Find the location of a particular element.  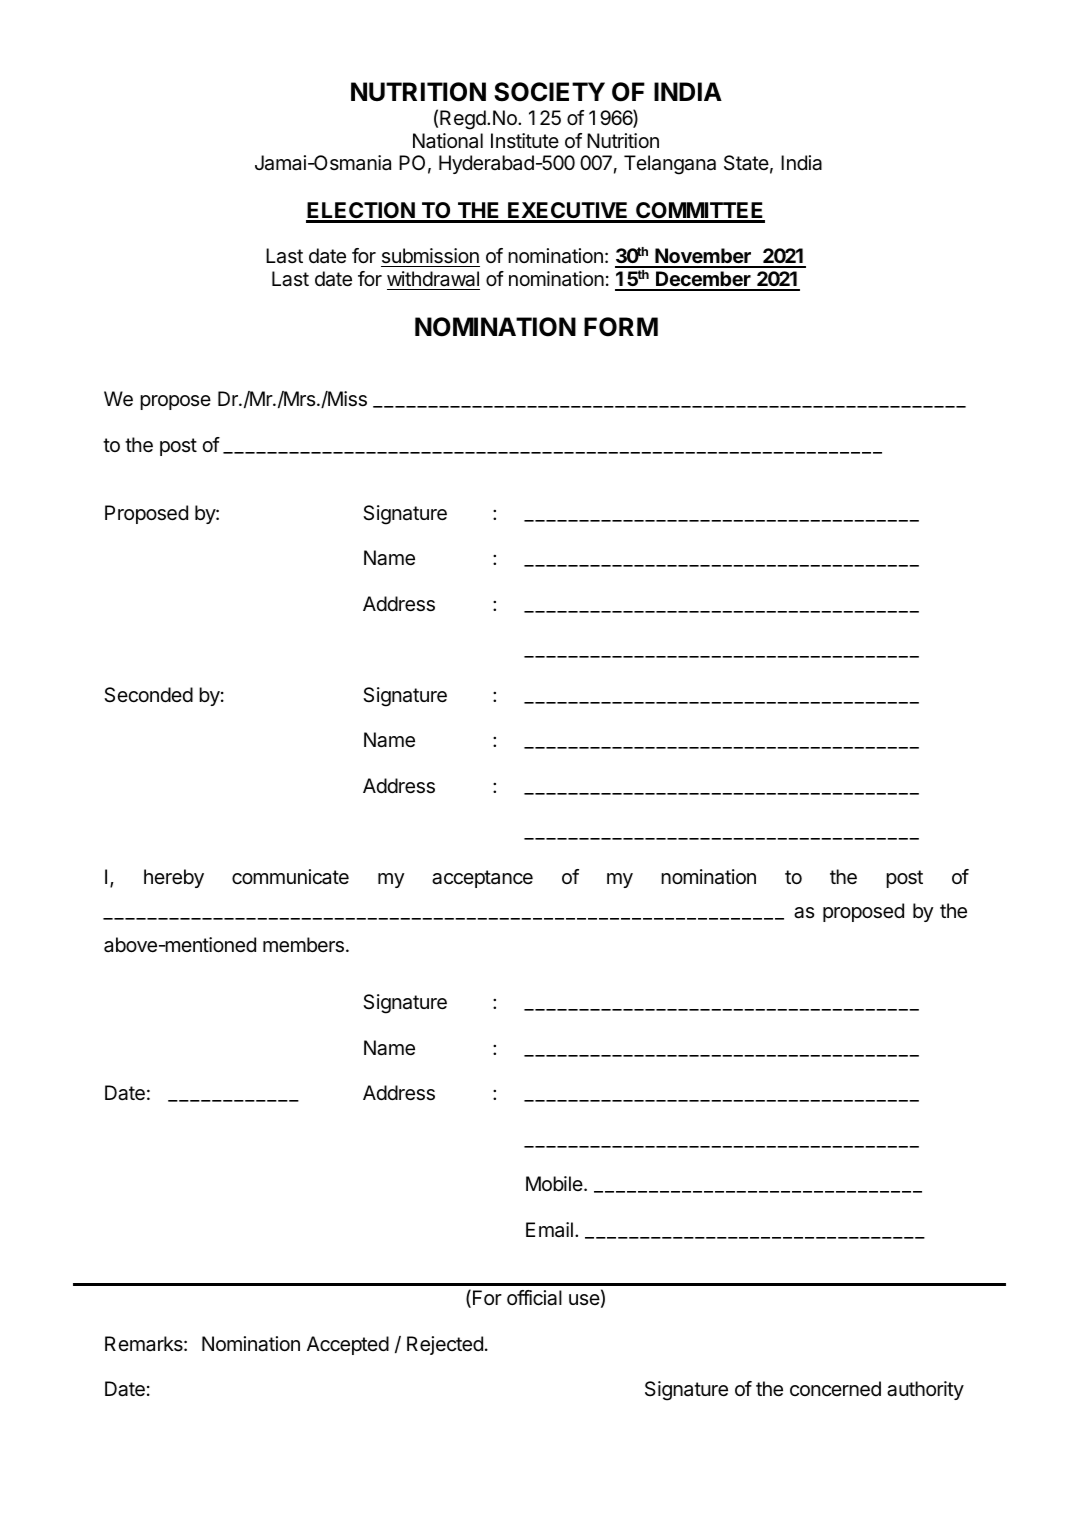

acceptance is located at coordinates (482, 879).
